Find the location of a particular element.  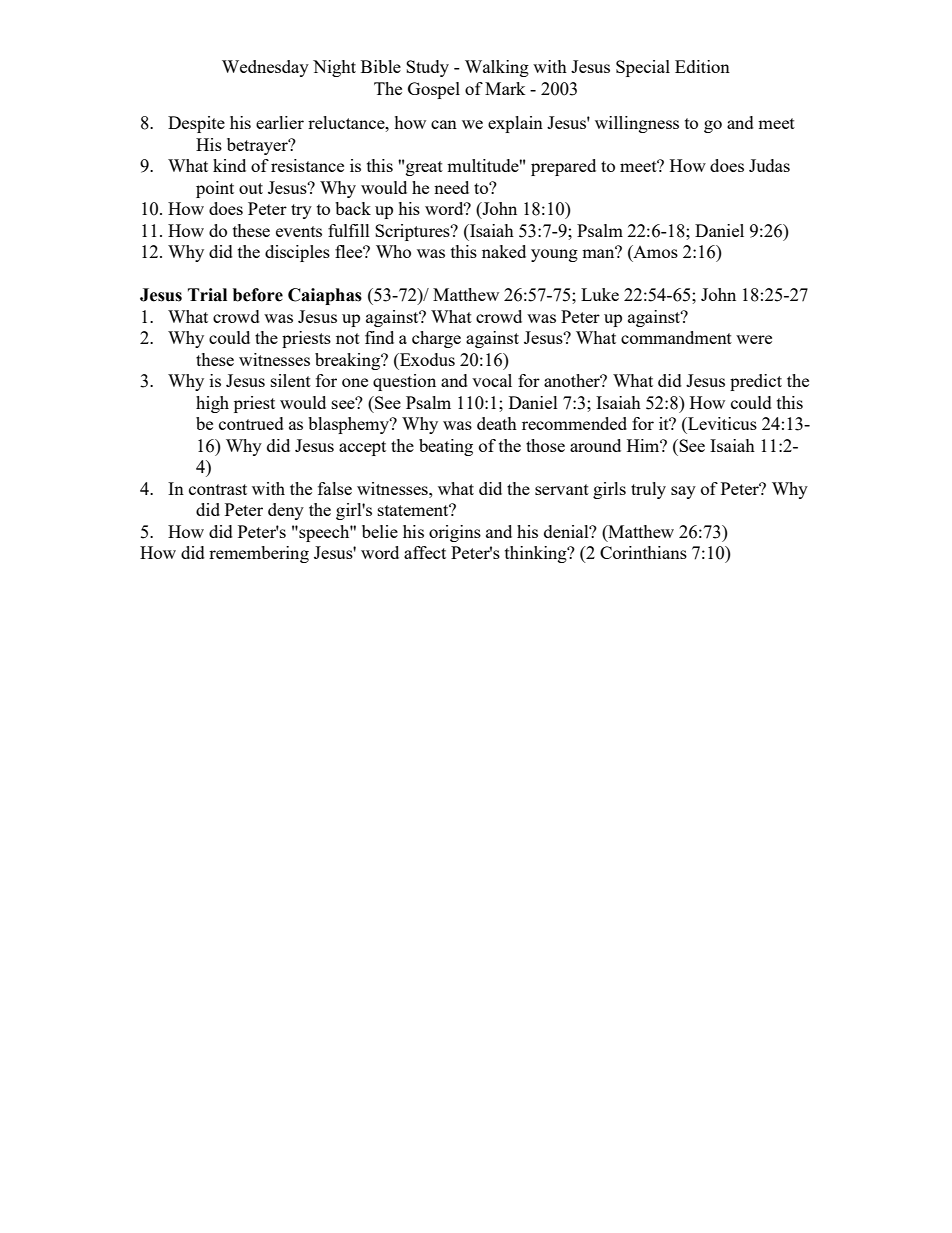

out is located at coordinates (251, 188).
